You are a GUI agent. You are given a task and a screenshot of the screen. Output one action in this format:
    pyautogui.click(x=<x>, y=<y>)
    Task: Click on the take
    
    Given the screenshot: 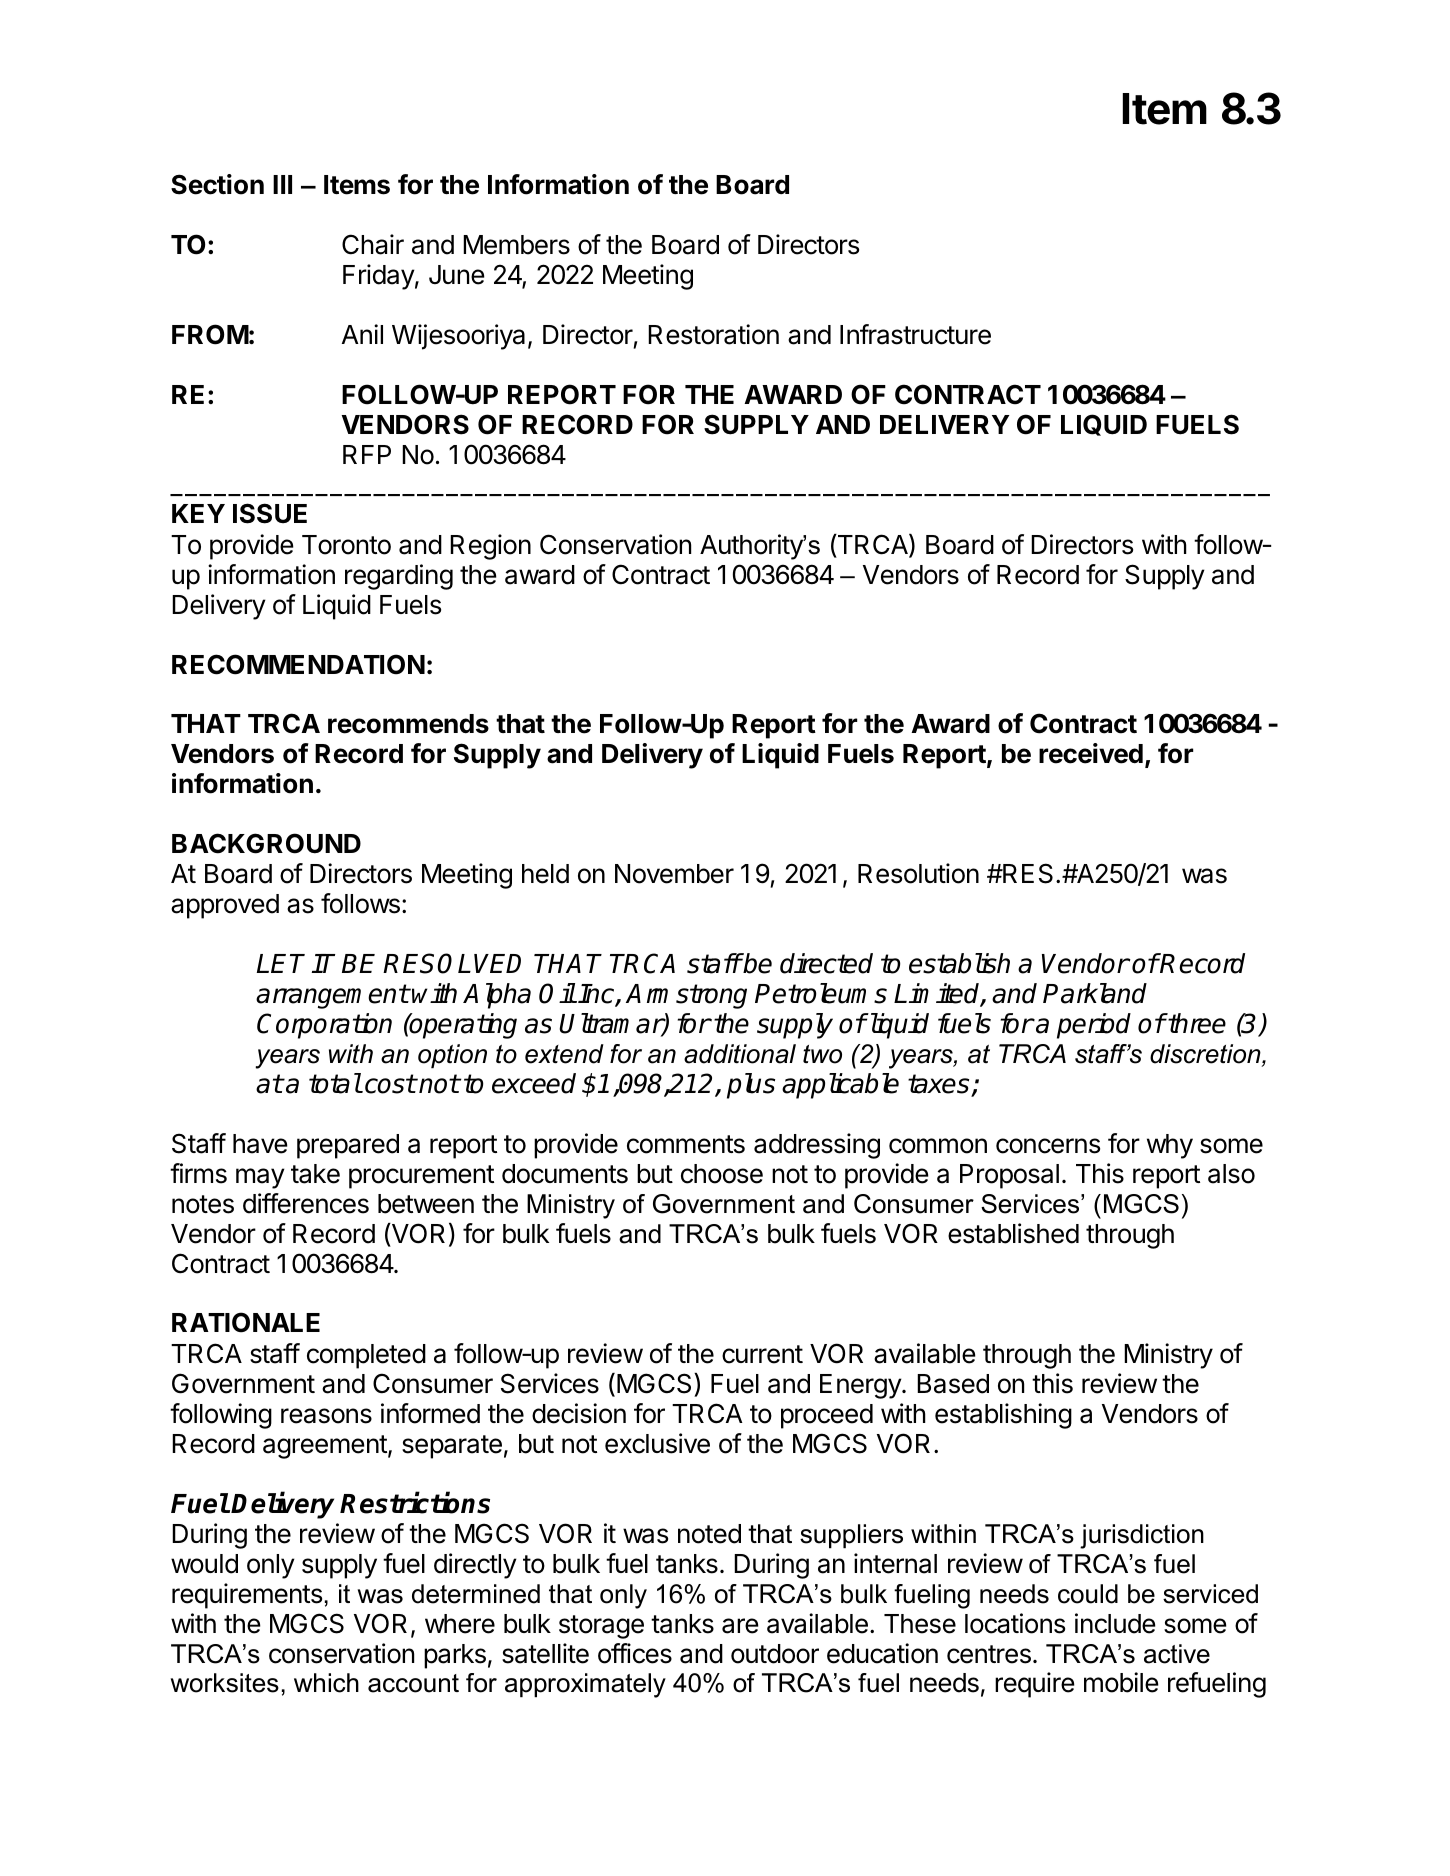 What is the action you would take?
    pyautogui.click(x=315, y=1174)
